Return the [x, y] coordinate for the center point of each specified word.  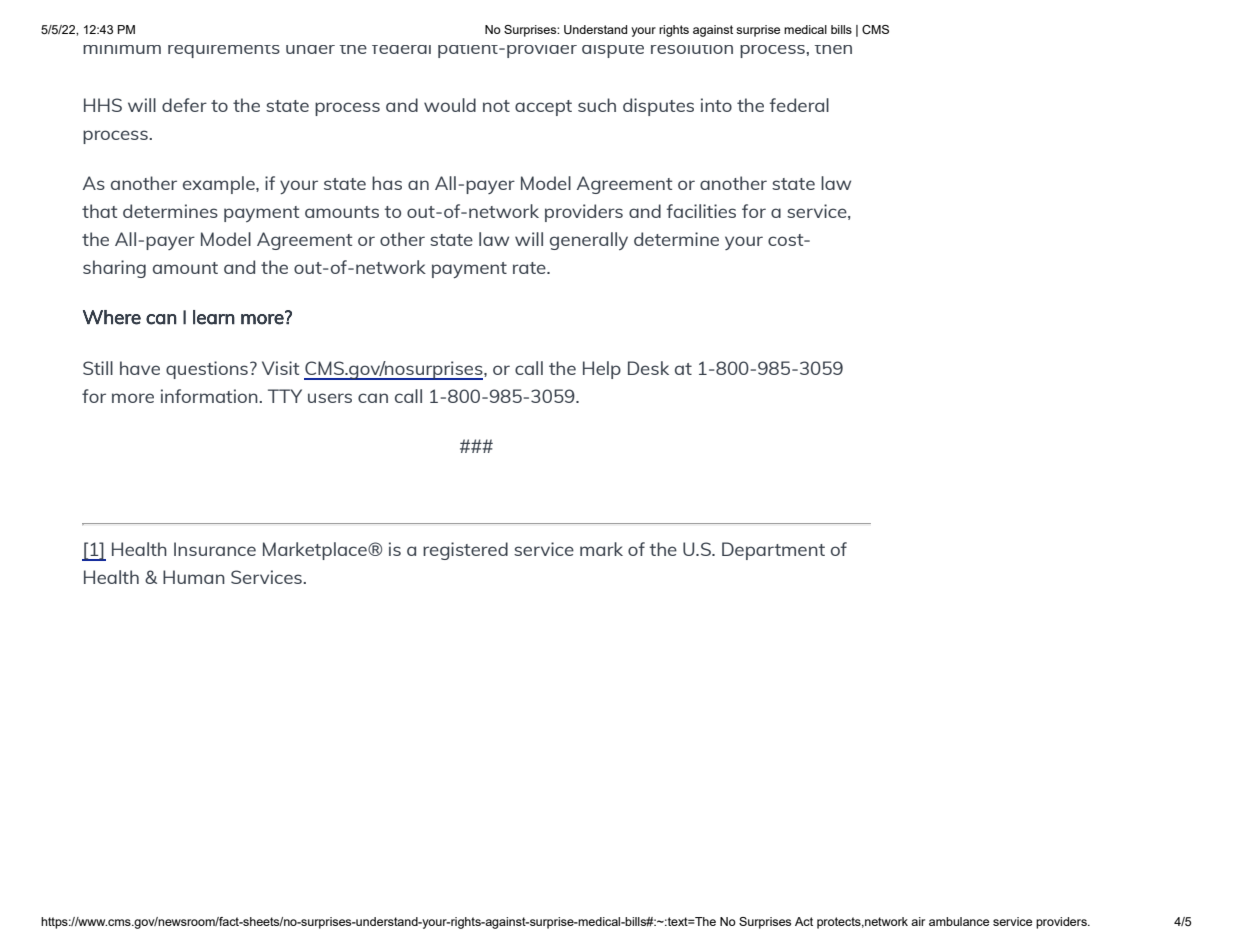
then [833, 49]
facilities [701, 211]
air [918, 921]
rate [530, 268]
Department [773, 551]
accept [543, 108]
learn [214, 317]
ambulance [959, 921]
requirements [224, 51]
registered [465, 551]
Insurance [215, 549]
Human [194, 577]
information [210, 396]
